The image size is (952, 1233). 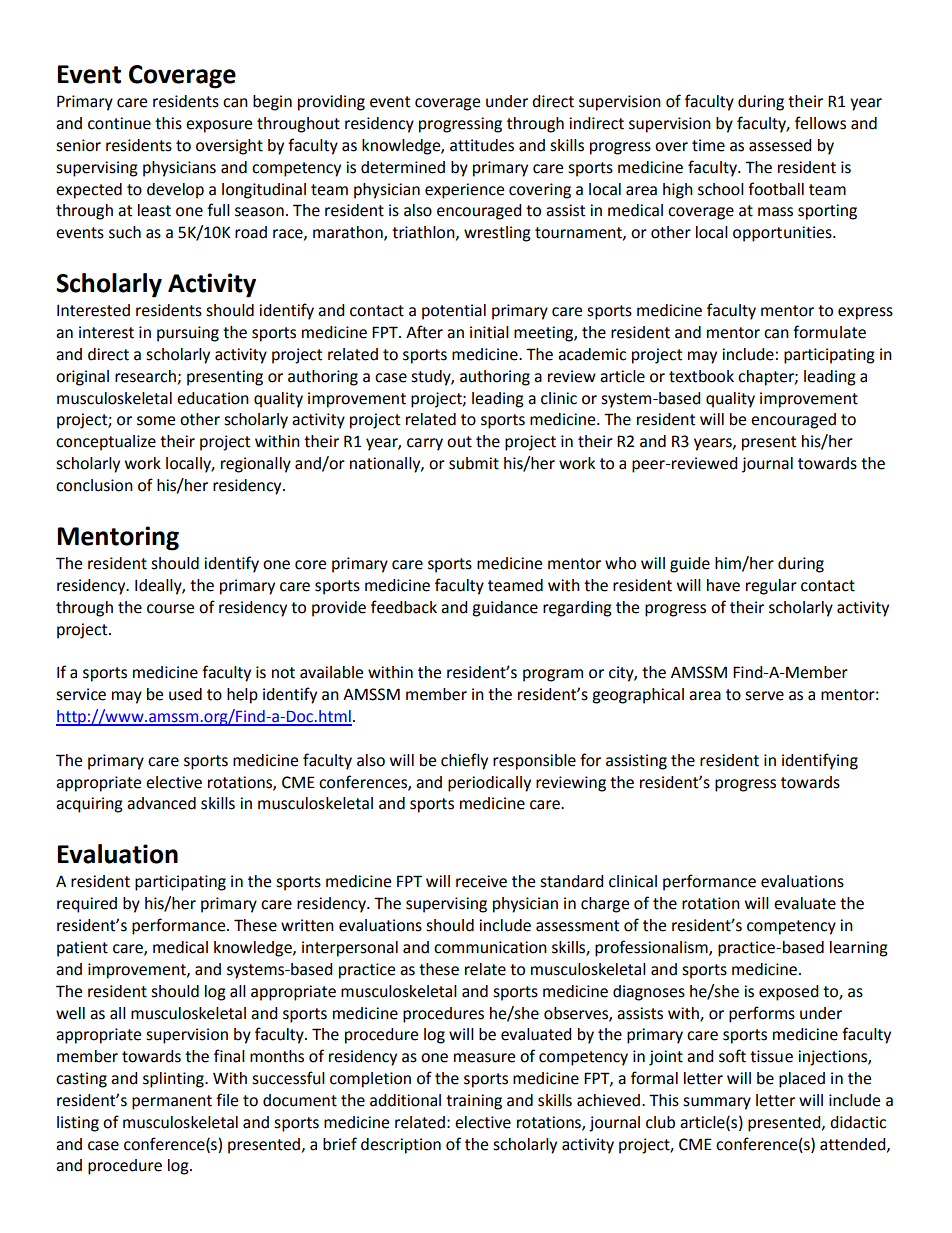 I want to click on required, so click(x=87, y=905).
